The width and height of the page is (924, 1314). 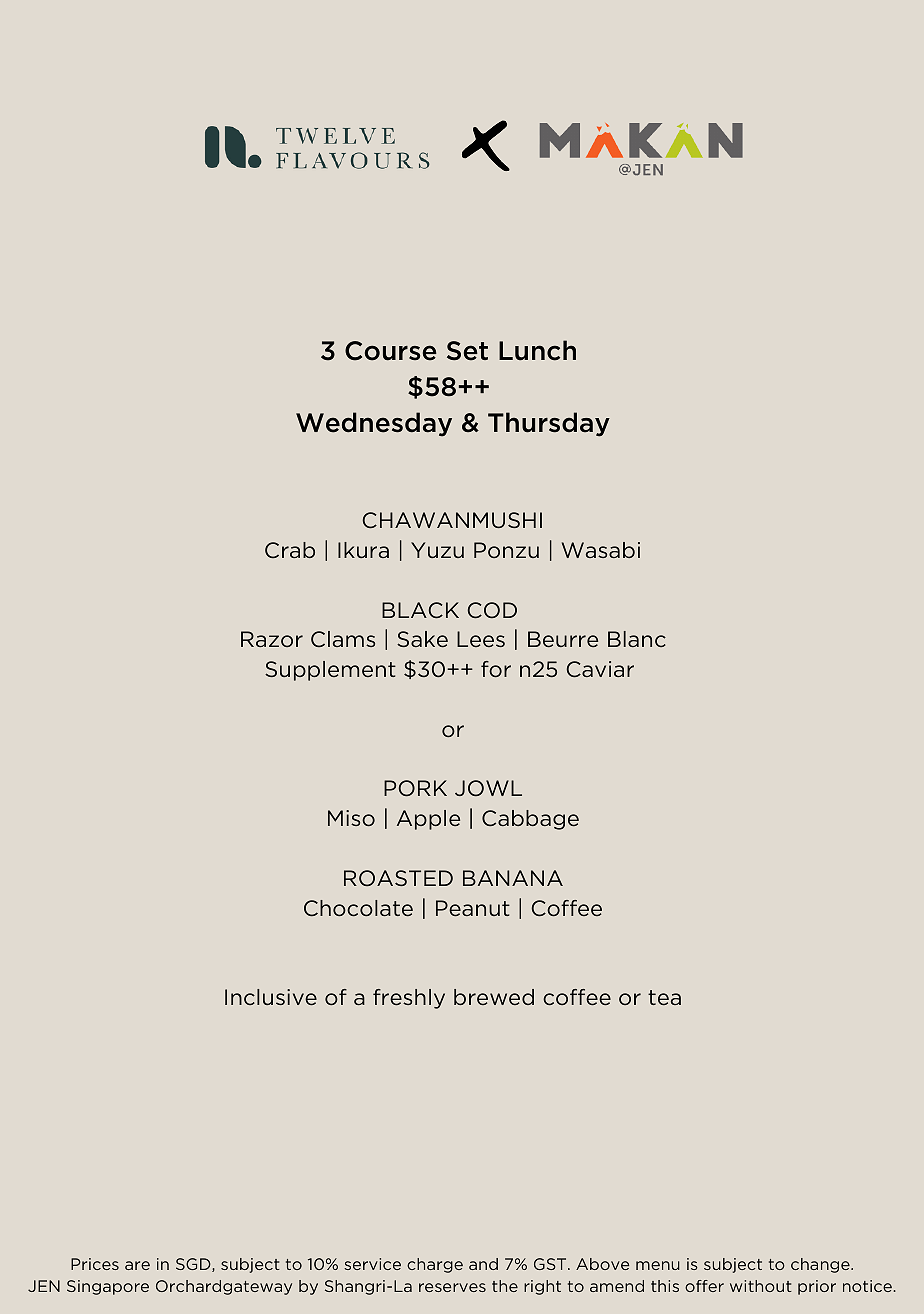 I want to click on charge, so click(x=435, y=1265).
